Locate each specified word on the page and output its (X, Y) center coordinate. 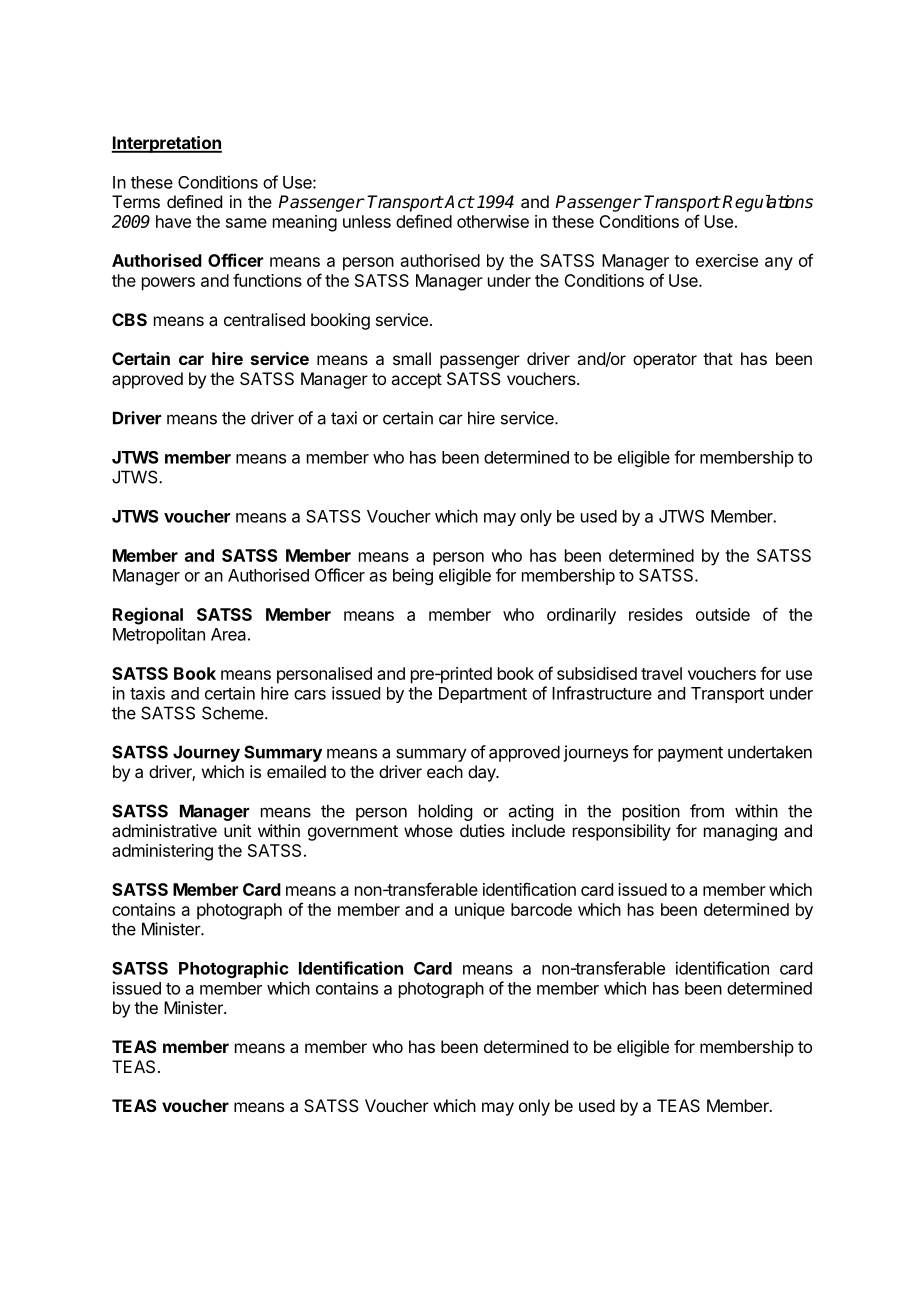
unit (237, 830)
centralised (264, 319)
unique (480, 911)
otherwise (493, 221)
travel (661, 673)
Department (483, 695)
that (718, 358)
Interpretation (166, 144)
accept (416, 381)
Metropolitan (159, 635)
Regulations (767, 203)
